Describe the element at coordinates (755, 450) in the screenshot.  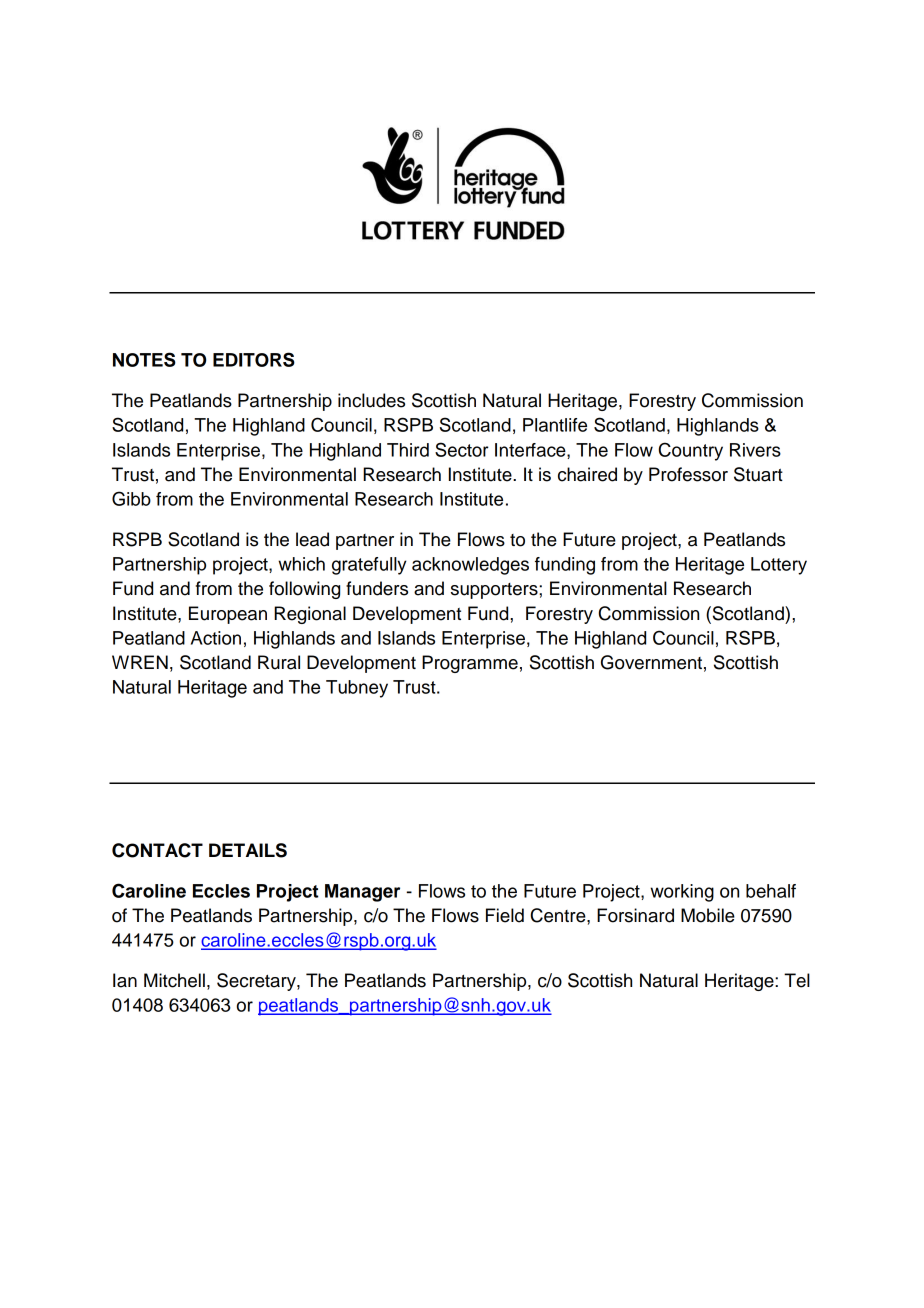
I see `Rivers` at that location.
